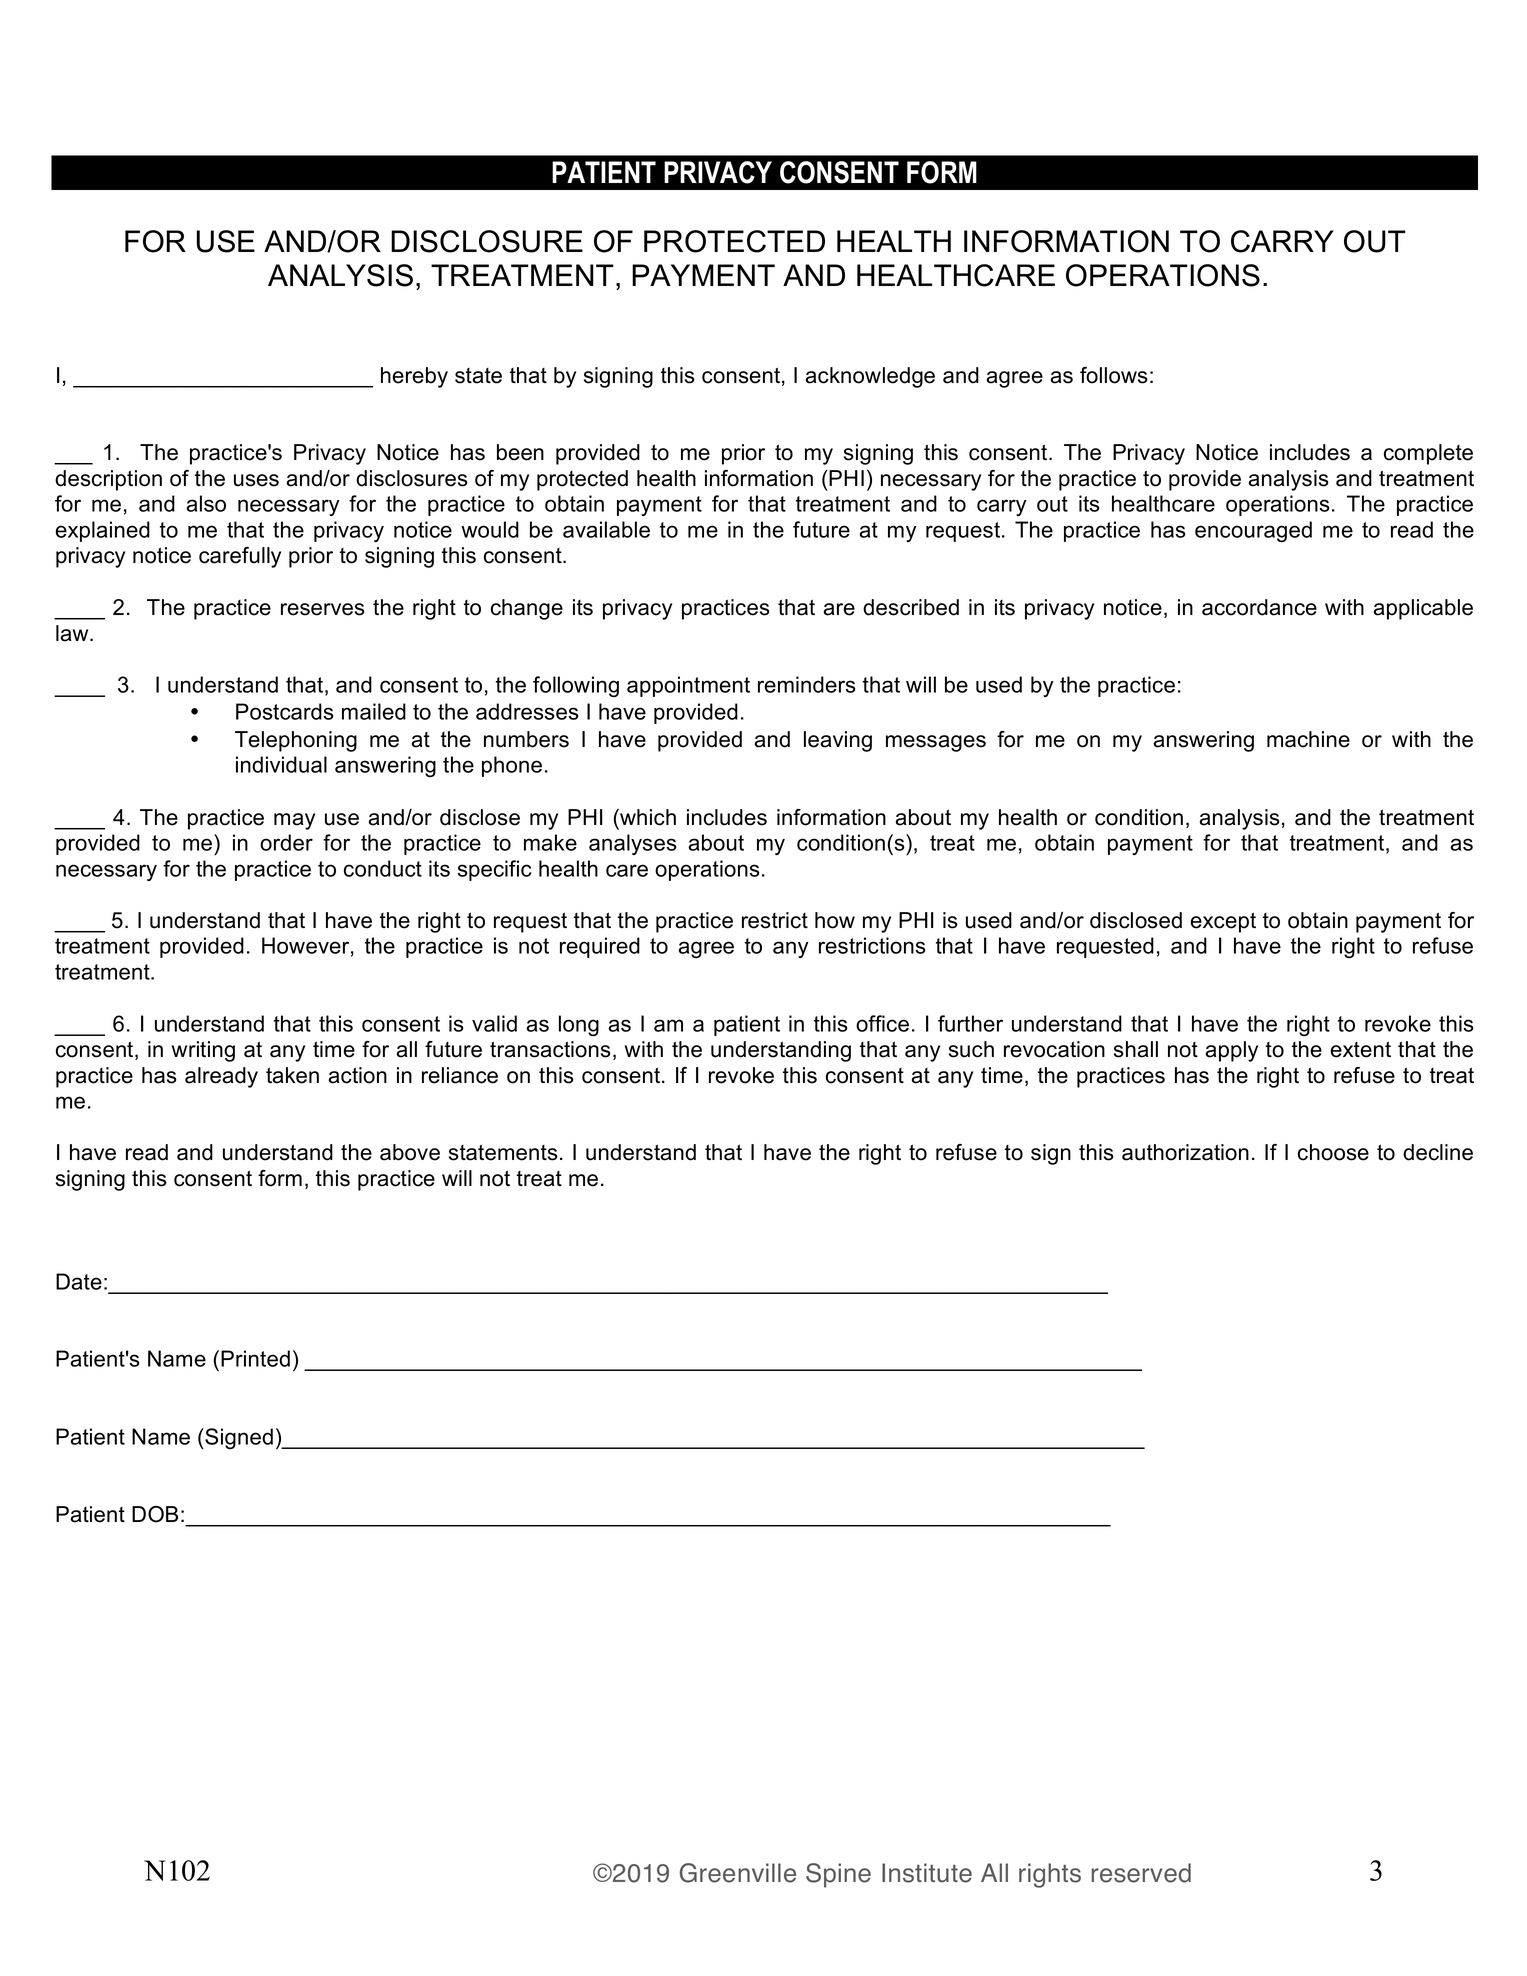 The width and height of the screenshot is (1527, 1976). What do you see at coordinates (738, 1873) in the screenshot?
I see `Greenville` at bounding box center [738, 1873].
